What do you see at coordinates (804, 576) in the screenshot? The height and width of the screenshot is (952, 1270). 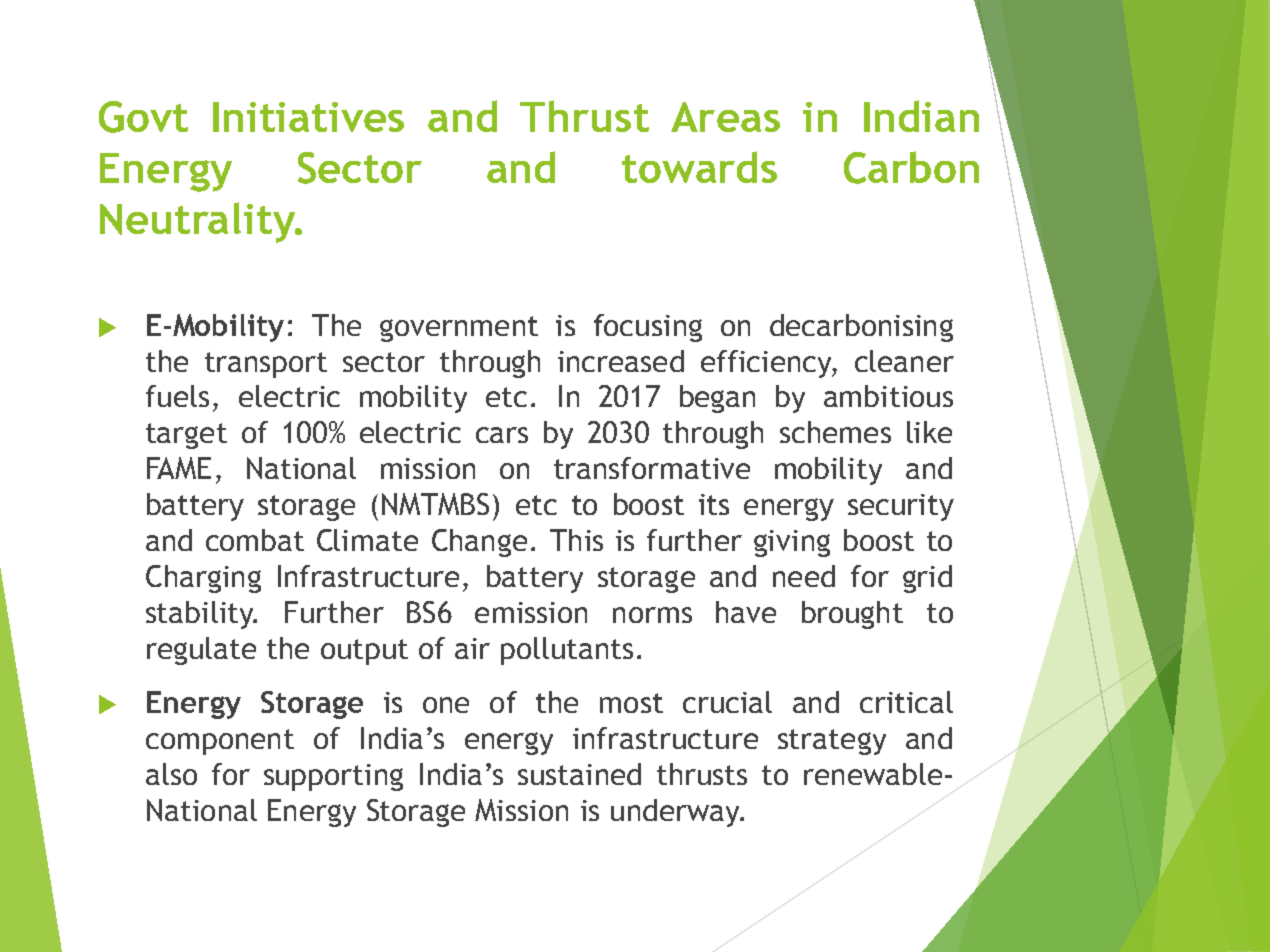 I see `need` at bounding box center [804, 576].
